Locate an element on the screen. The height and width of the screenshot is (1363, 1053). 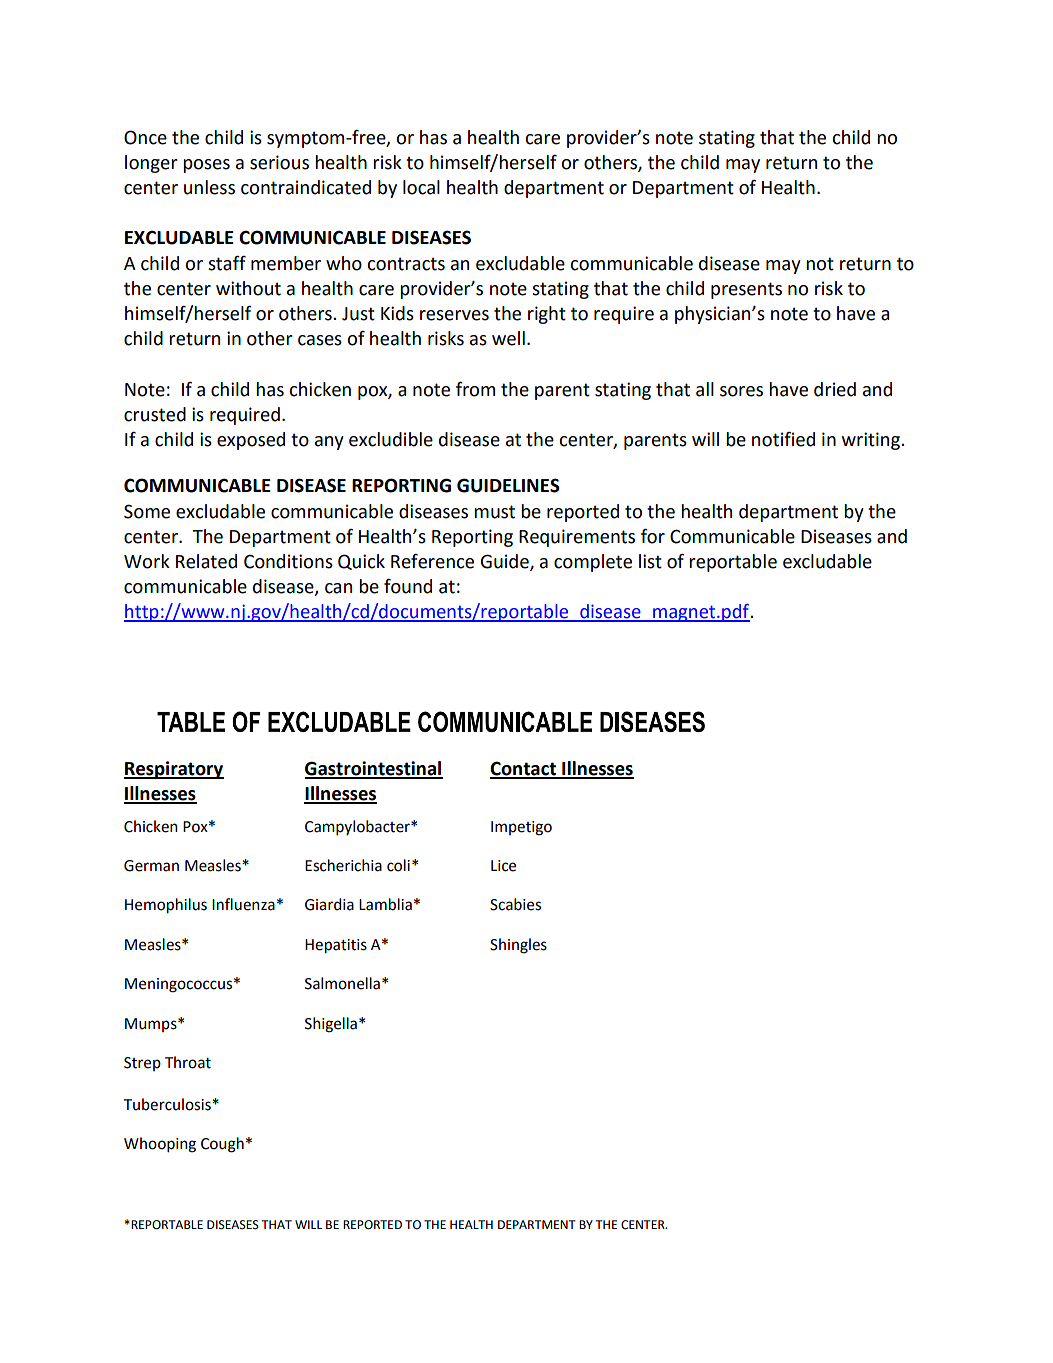
Shigella is located at coordinates (331, 1025).
